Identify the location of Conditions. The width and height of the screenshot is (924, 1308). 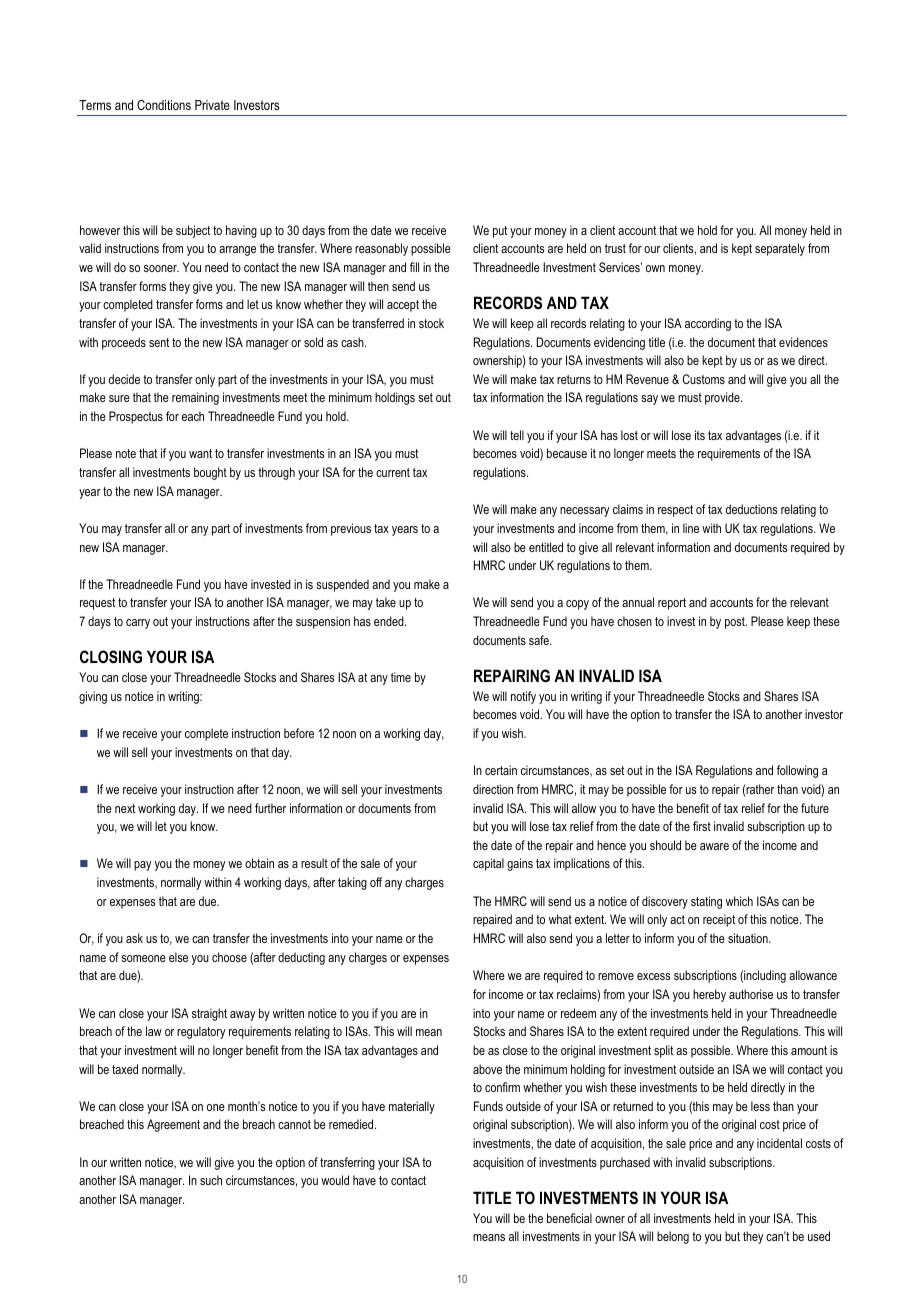
(164, 105).
